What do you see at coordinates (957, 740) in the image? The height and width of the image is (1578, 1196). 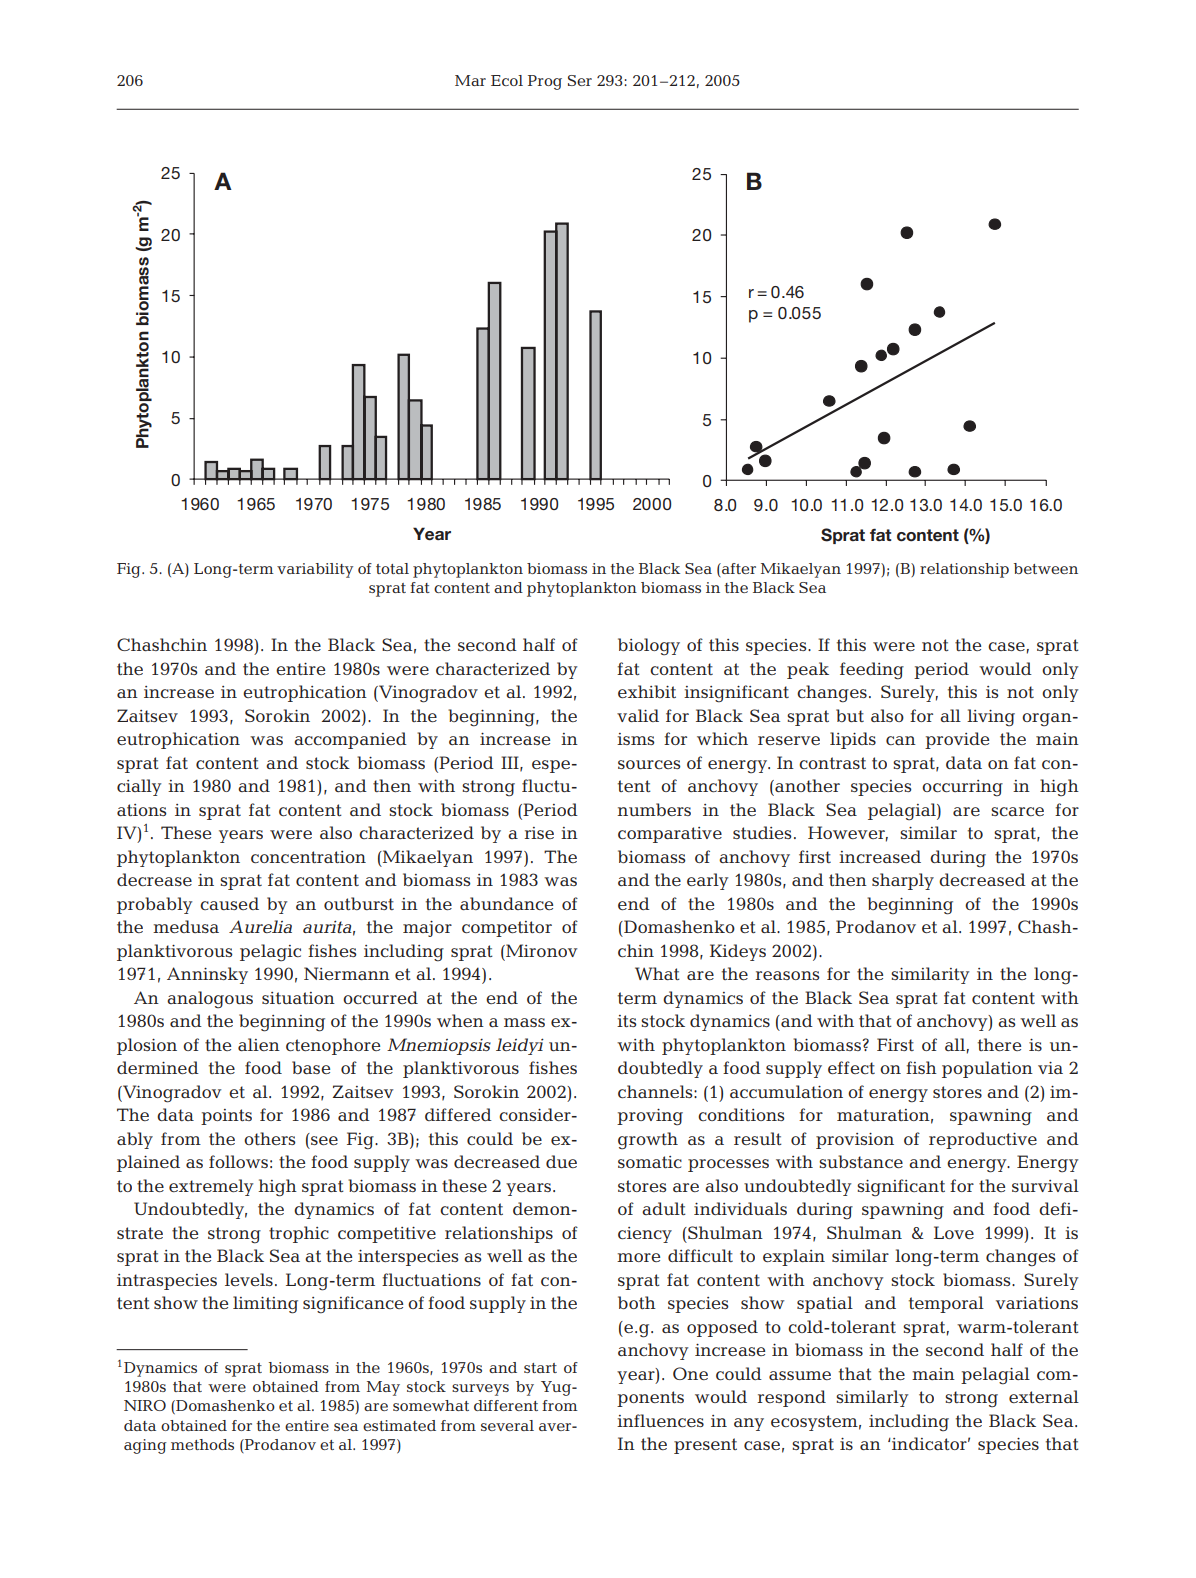 I see `provide` at bounding box center [957, 740].
